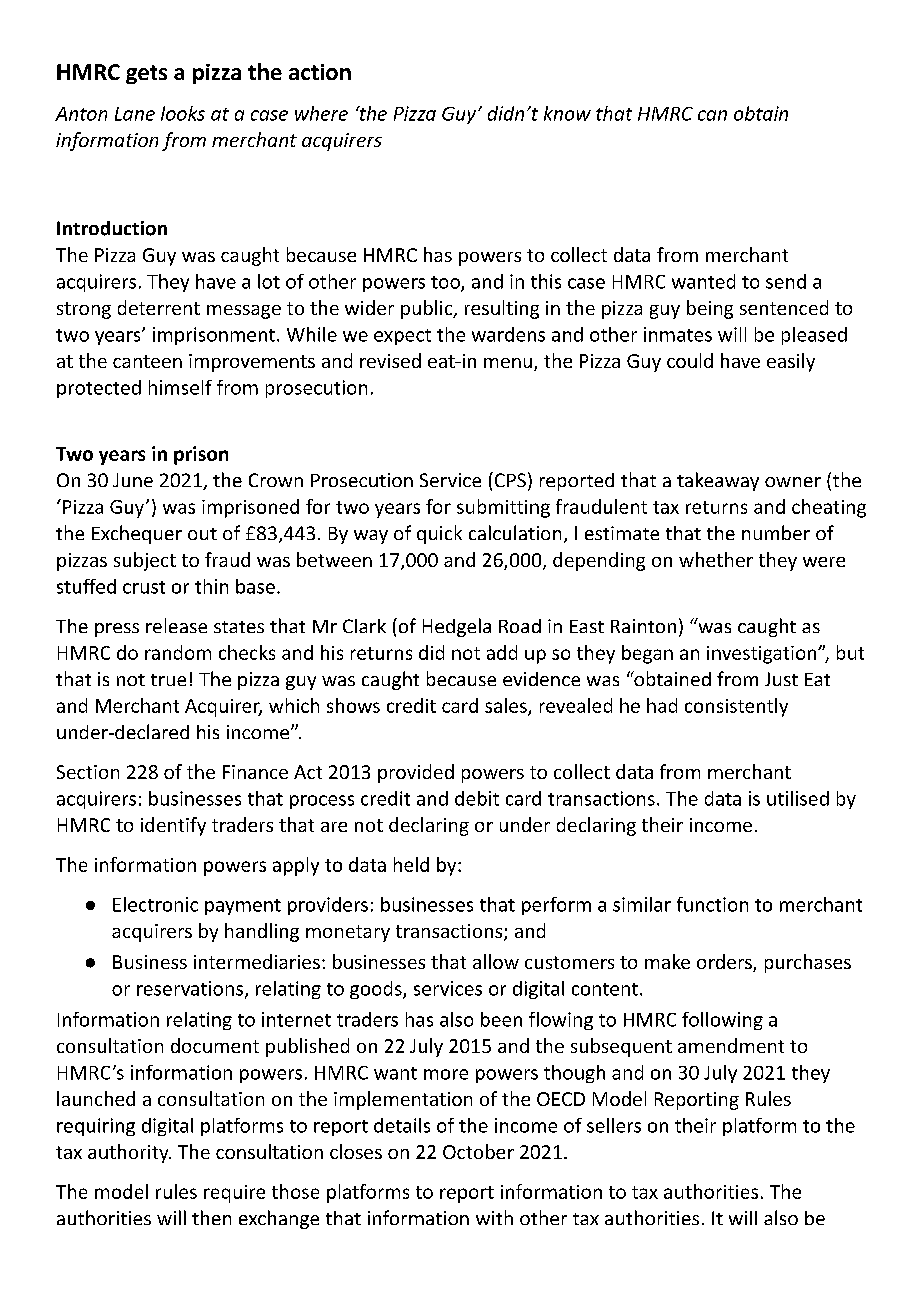 Image resolution: width=924 pixels, height=1307 pixels. What do you see at coordinates (786, 281) in the screenshot?
I see `send` at bounding box center [786, 281].
